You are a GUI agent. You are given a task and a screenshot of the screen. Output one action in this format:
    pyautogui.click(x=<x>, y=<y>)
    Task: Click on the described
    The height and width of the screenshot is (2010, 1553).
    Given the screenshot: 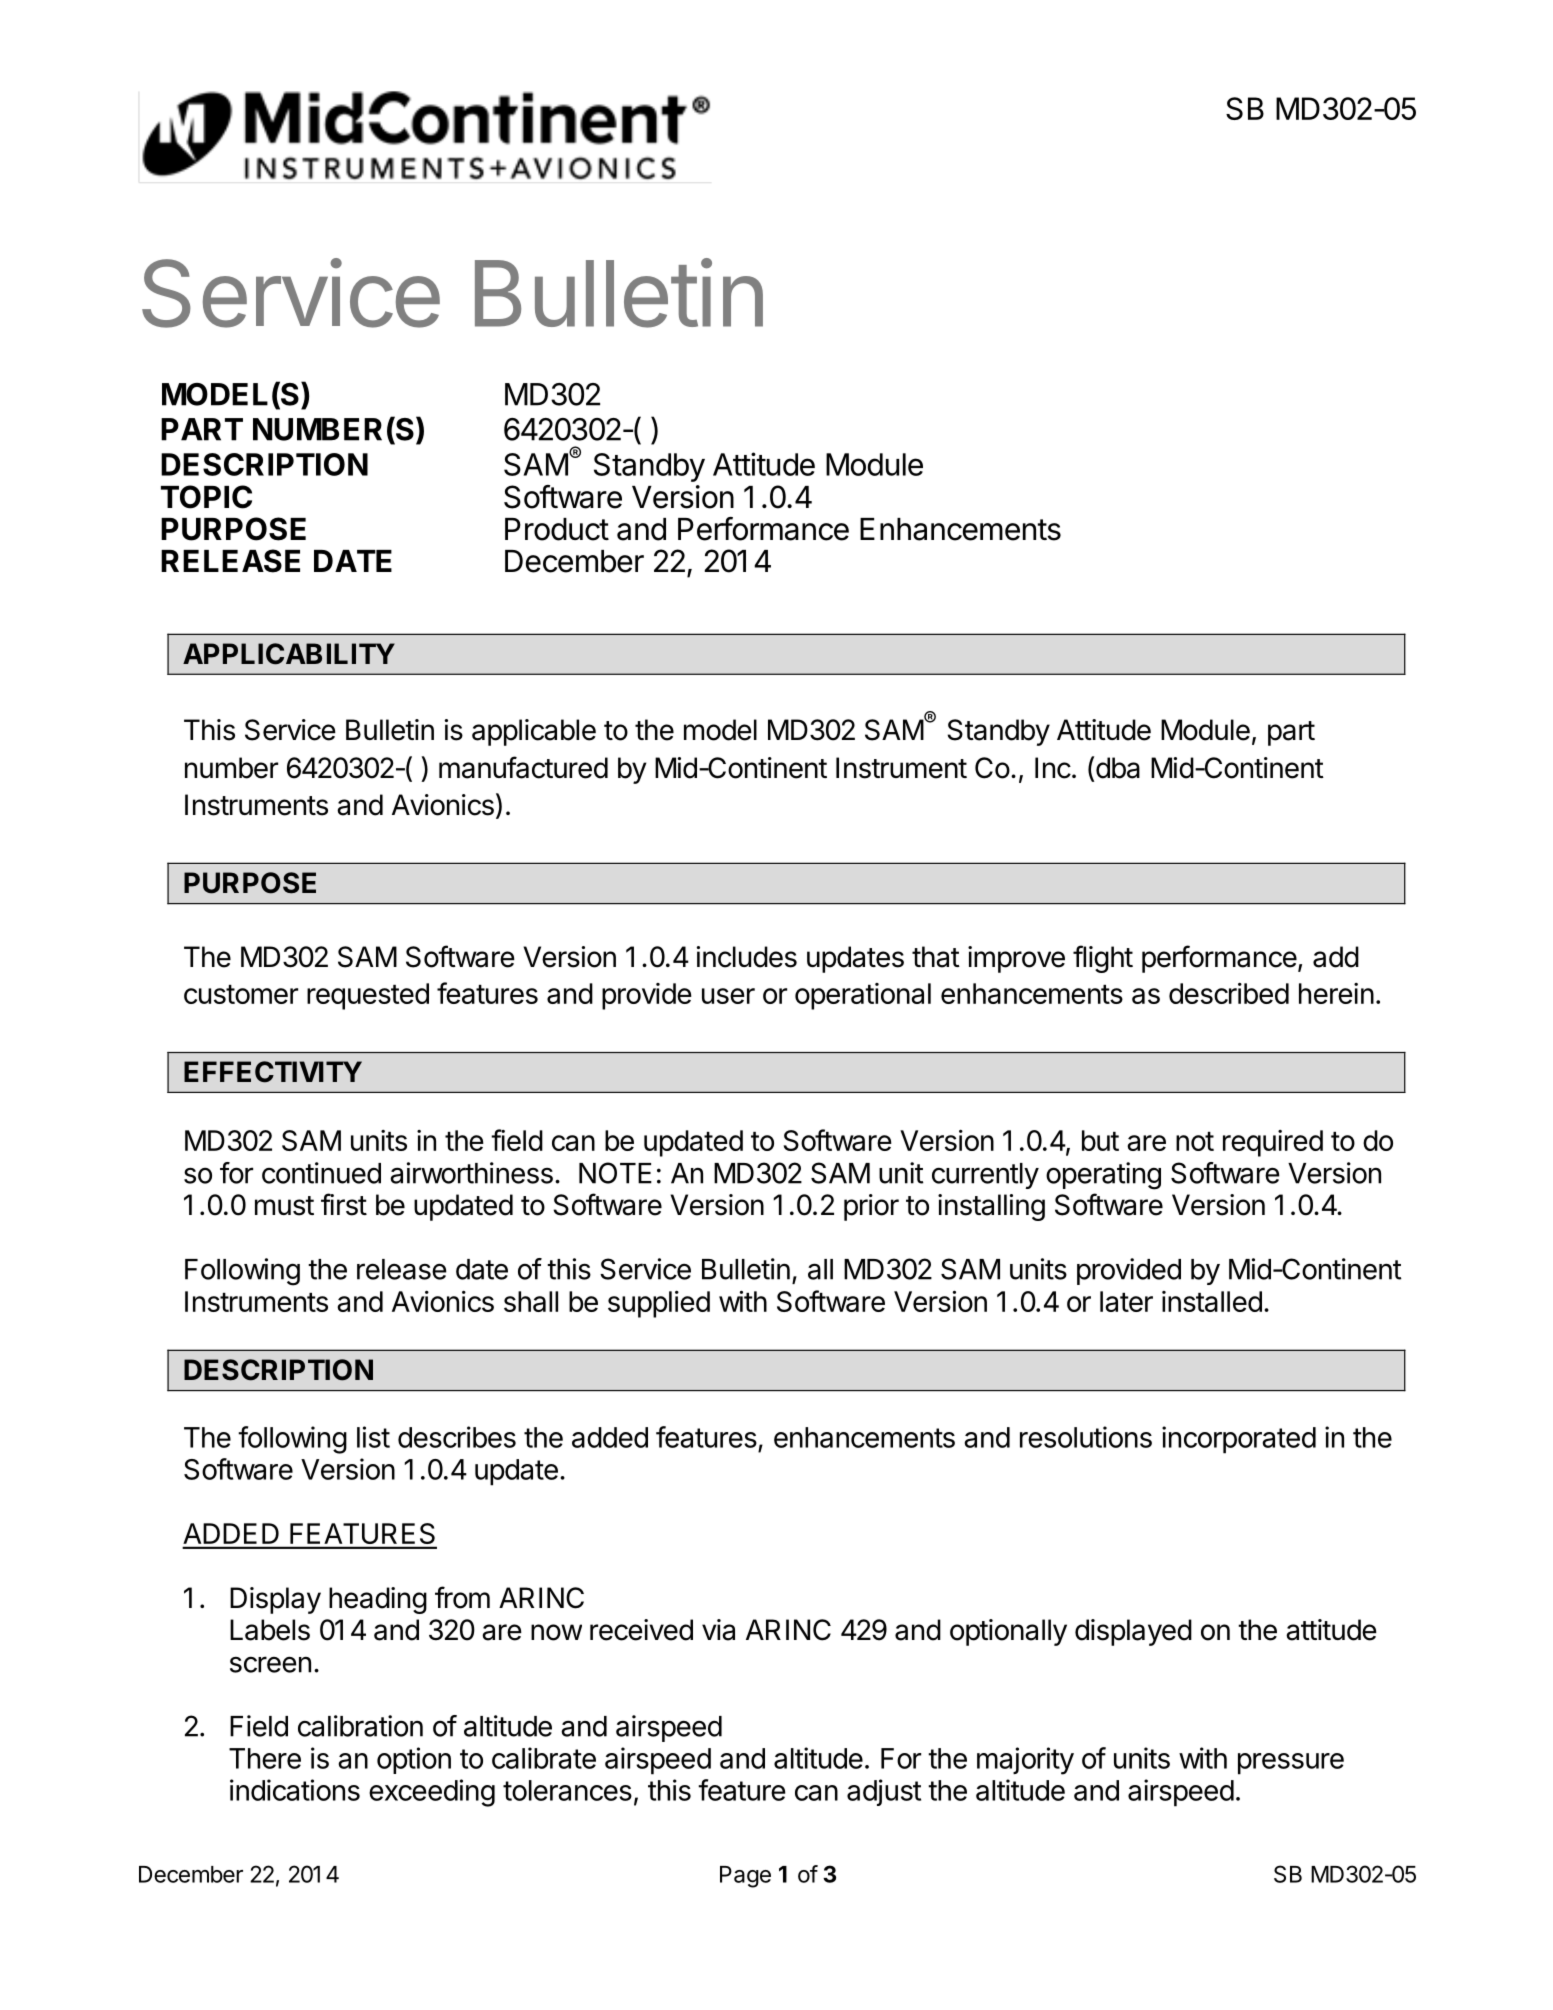 What is the action you would take?
    pyautogui.click(x=1229, y=993)
